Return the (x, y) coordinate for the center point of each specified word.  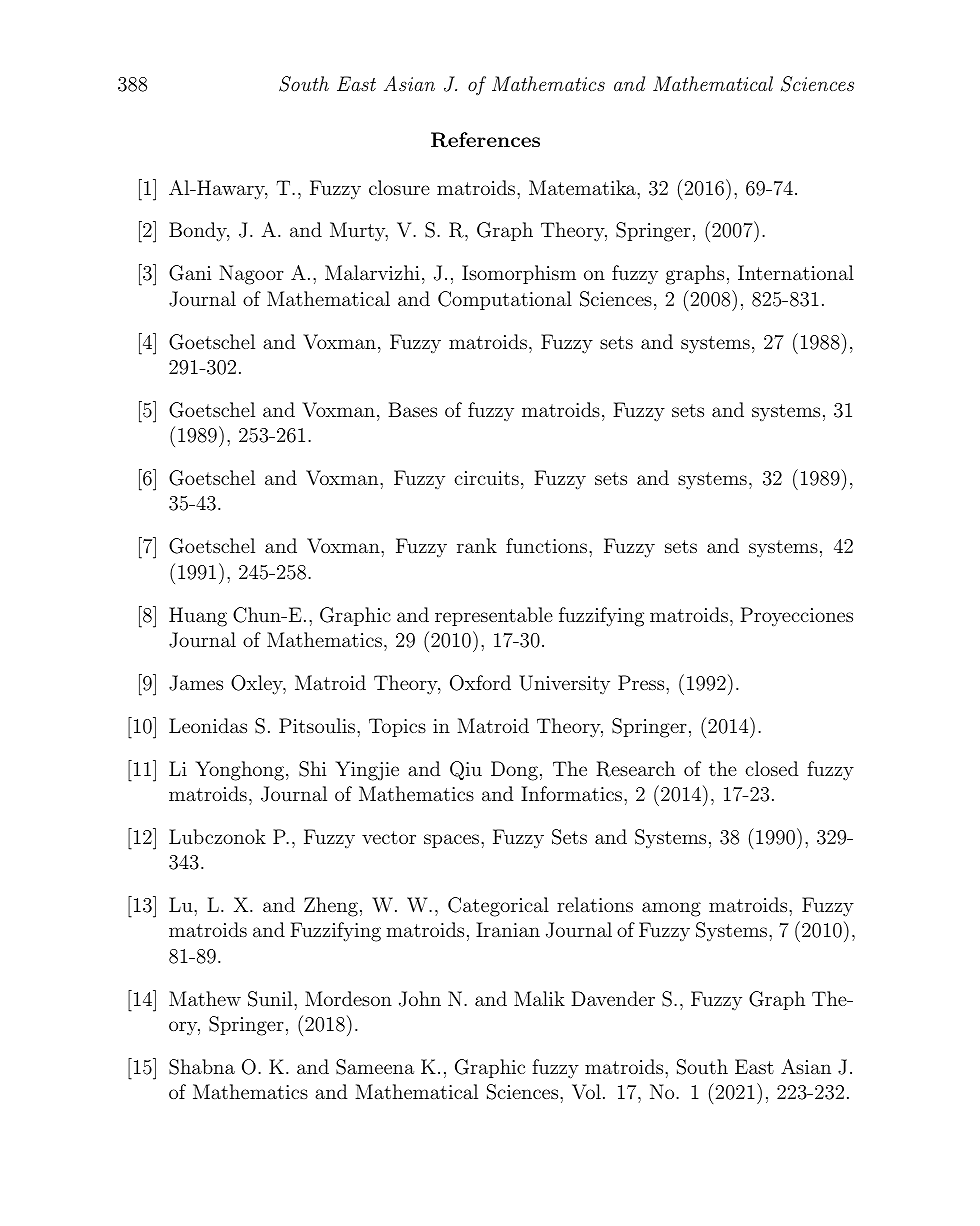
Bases (412, 409)
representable (494, 616)
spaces (451, 841)
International (796, 272)
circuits (486, 478)
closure (399, 187)
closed (772, 768)
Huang (198, 617)
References (485, 140)
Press (641, 682)
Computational (505, 300)
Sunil (271, 999)
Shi (312, 769)
